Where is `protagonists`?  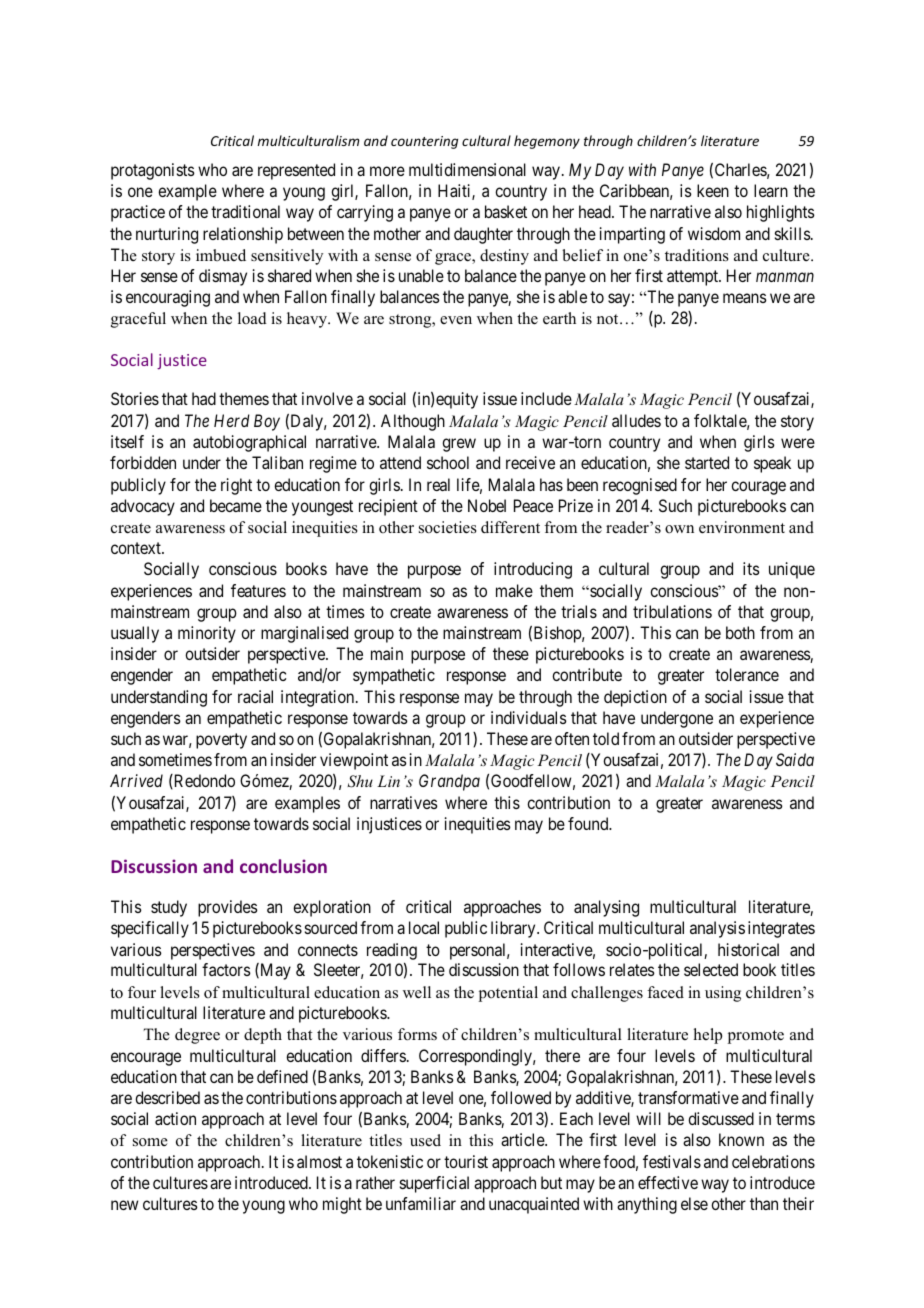 protagonists is located at coordinates (153, 171).
